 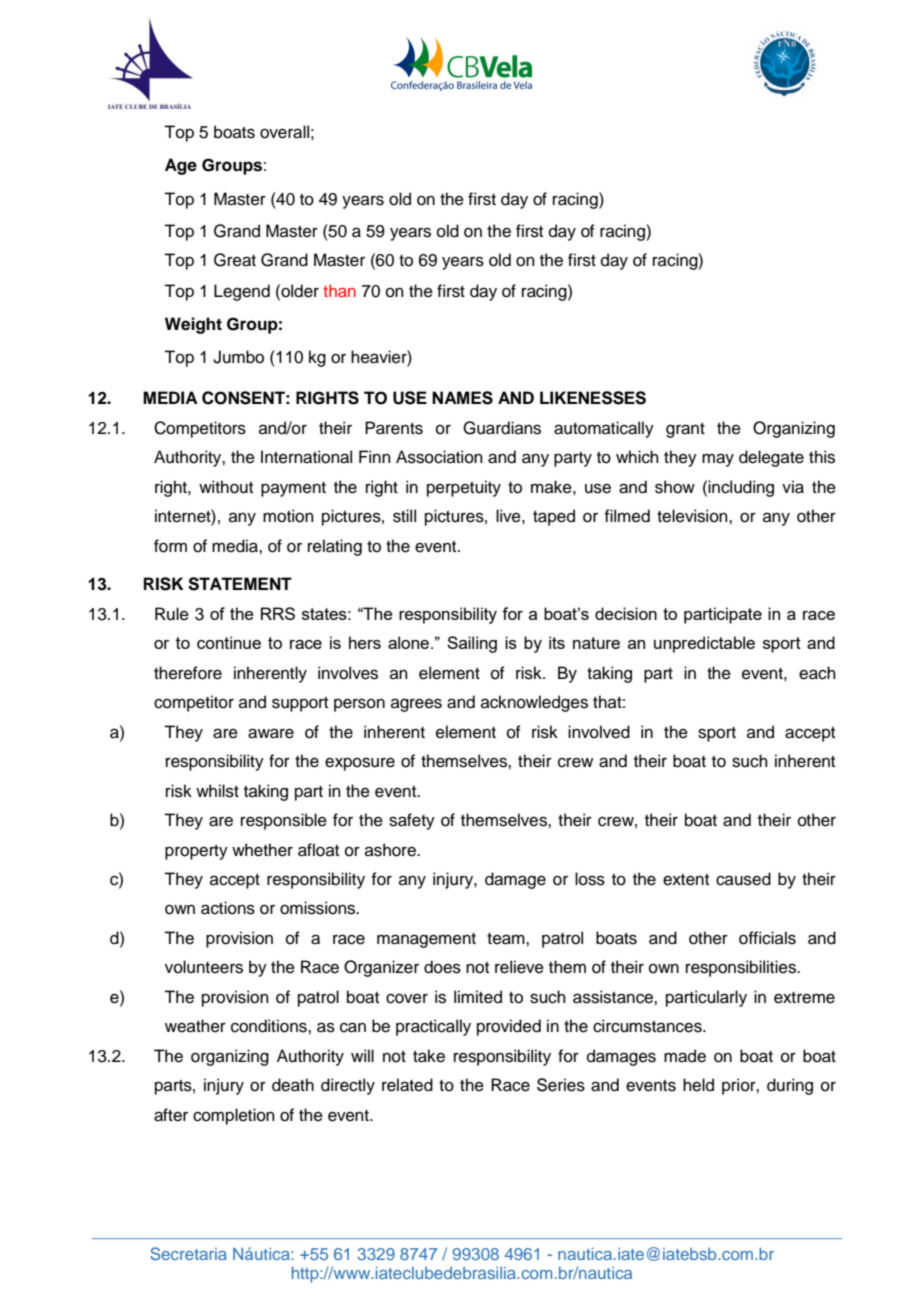 What do you see at coordinates (339, 291) in the page?
I see `than` at bounding box center [339, 291].
